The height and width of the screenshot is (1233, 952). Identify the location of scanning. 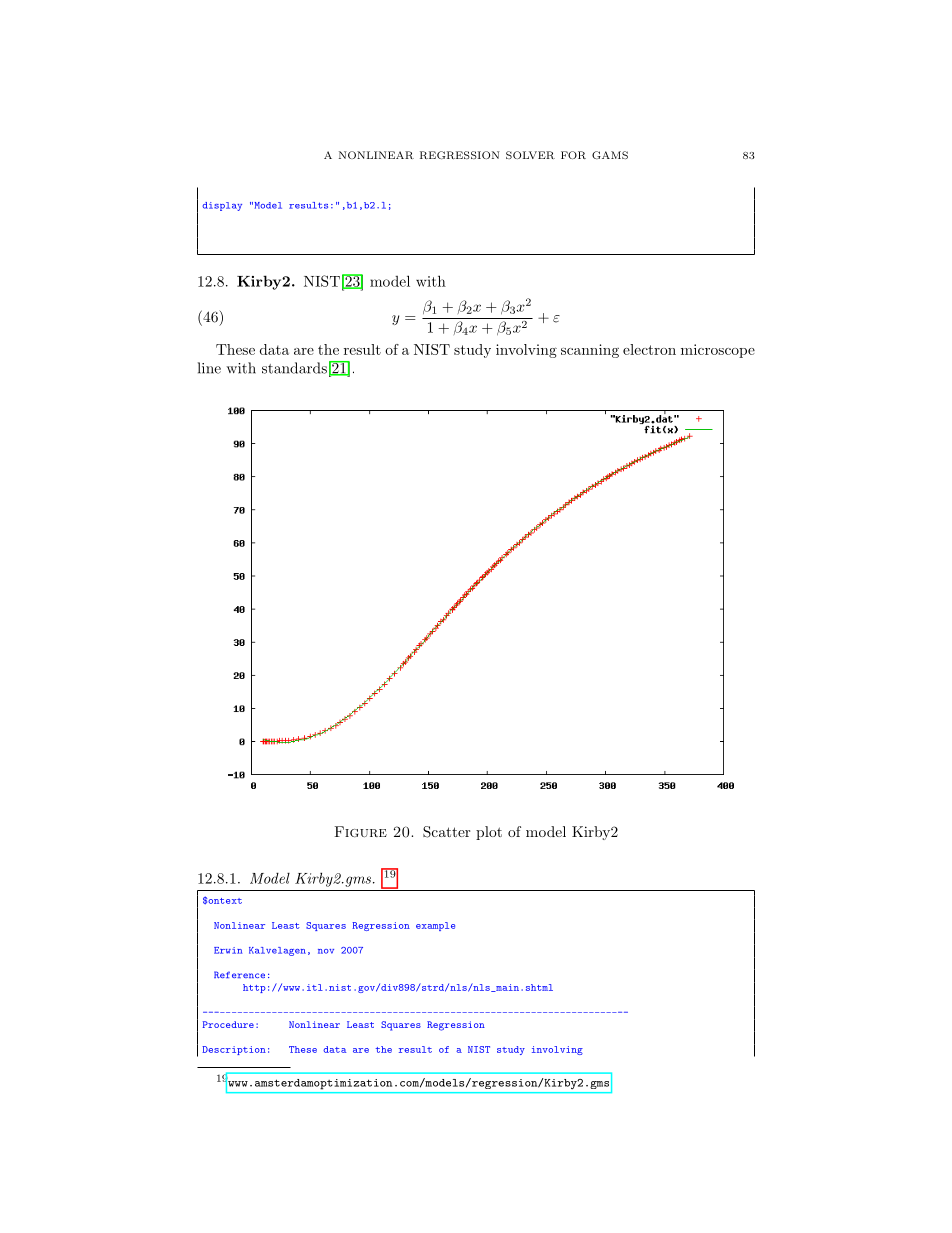
(590, 351).
